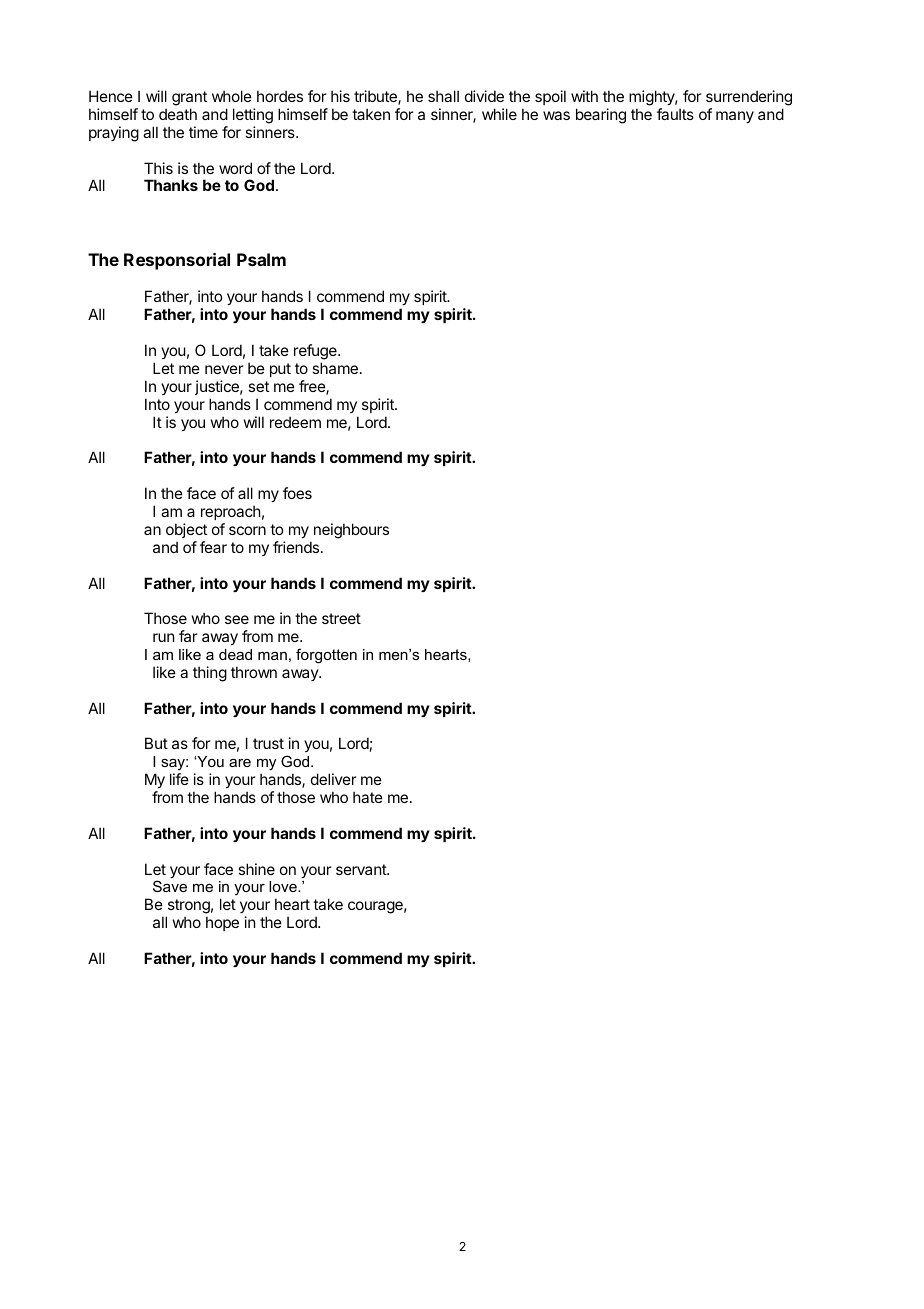 The width and height of the document is (924, 1309). What do you see at coordinates (170, 886) in the document?
I see `Save` at bounding box center [170, 886].
